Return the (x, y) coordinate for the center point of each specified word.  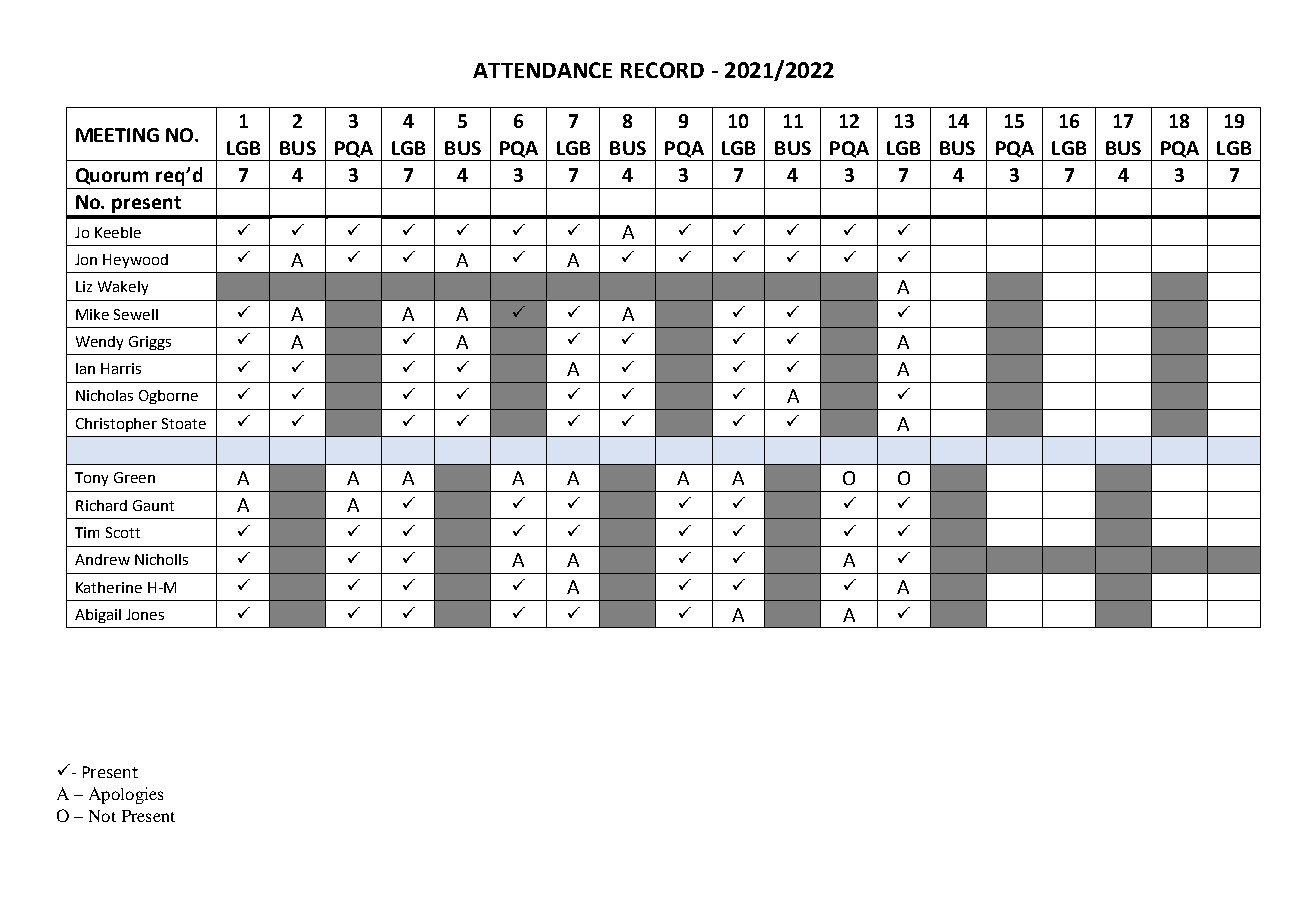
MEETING (117, 135)
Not (102, 816)
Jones (145, 614)
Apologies (126, 795)
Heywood (135, 261)
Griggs (150, 343)
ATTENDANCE (542, 70)
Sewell (136, 314)
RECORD (662, 70)
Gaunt (153, 505)
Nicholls (161, 559)
